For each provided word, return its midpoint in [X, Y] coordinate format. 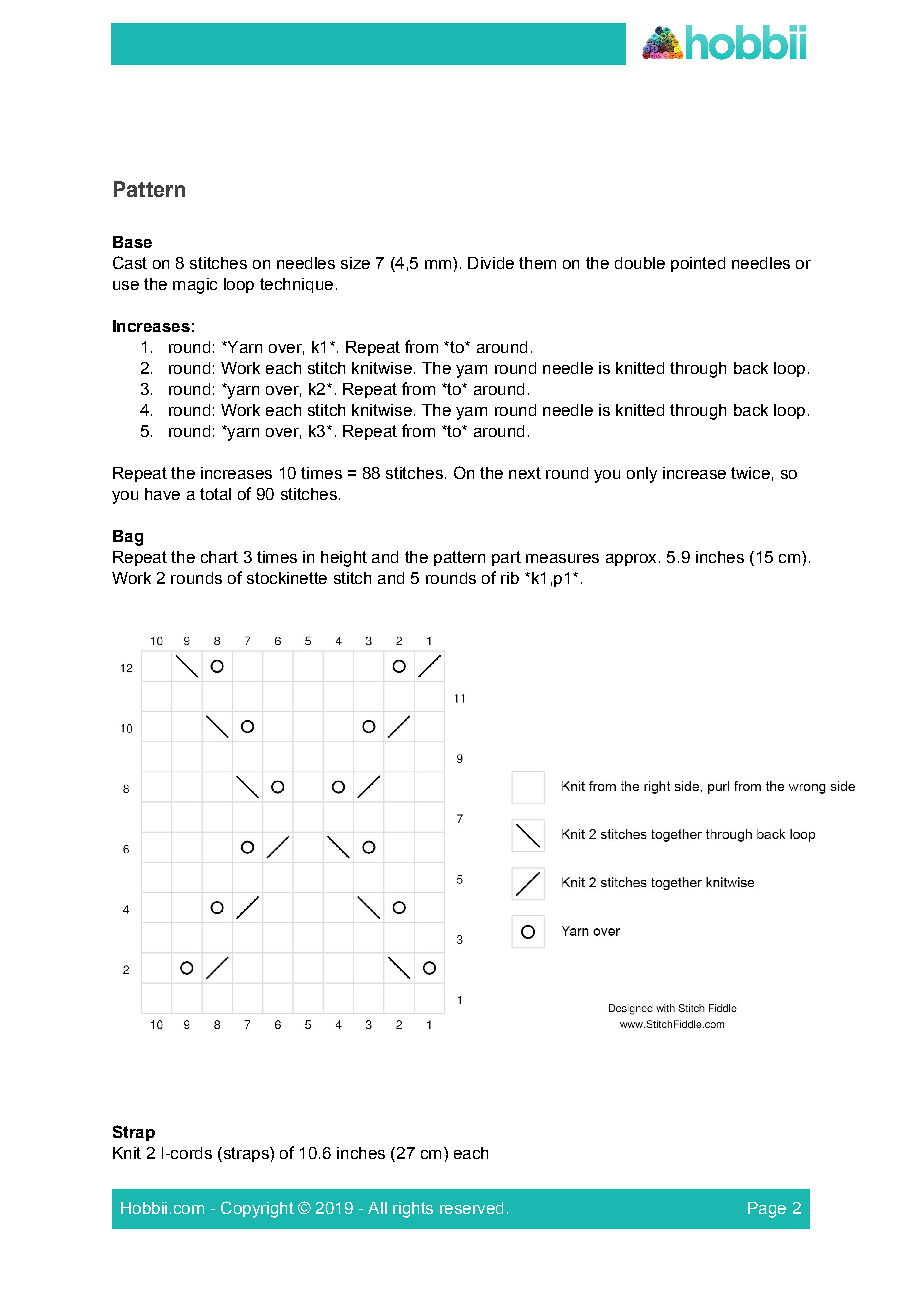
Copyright [257, 1209]
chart [219, 557]
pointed [698, 264]
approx [631, 560]
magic [195, 286]
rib [510, 578]
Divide [491, 263]
